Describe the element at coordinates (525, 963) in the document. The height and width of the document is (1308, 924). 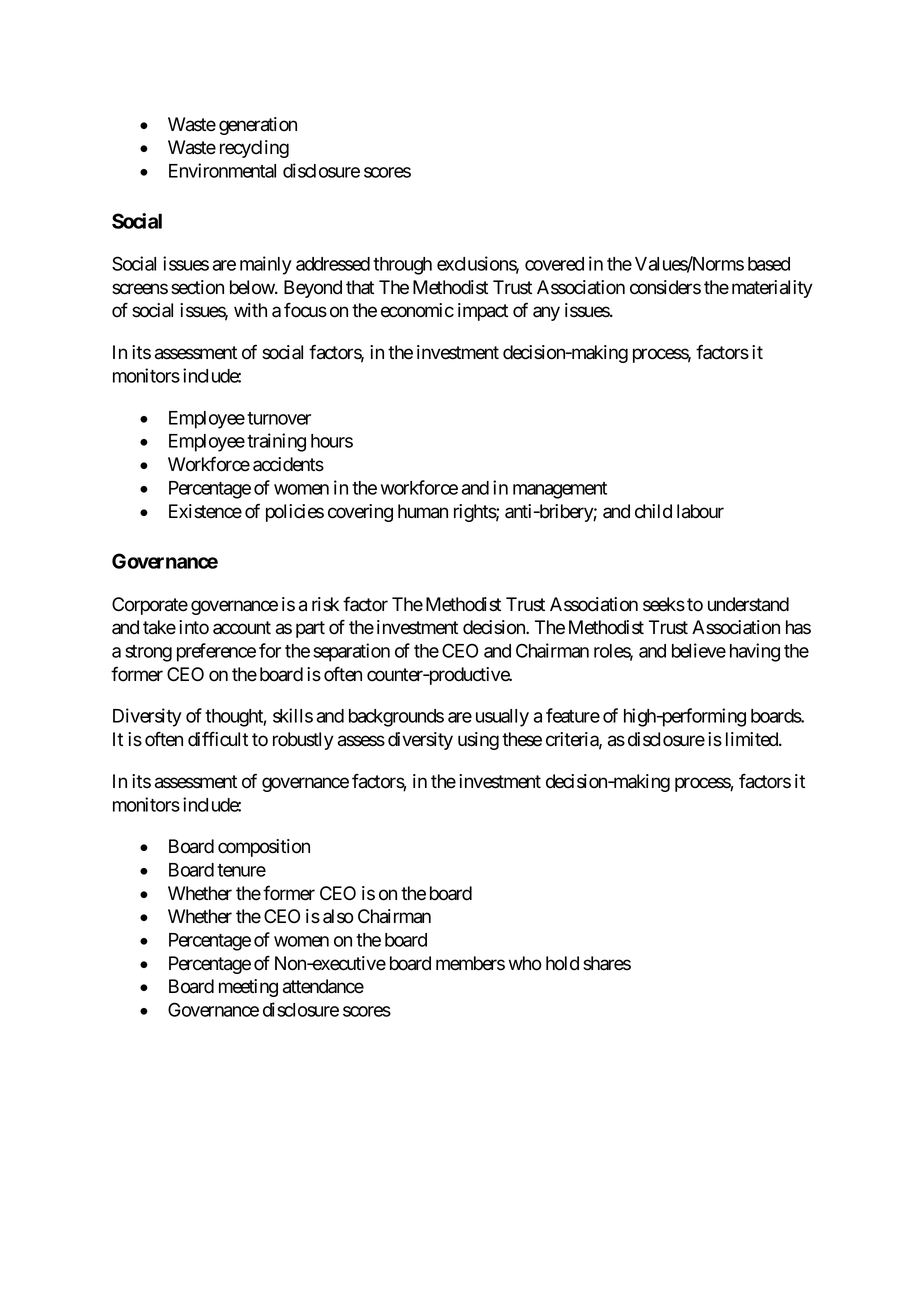
I see `who` at that location.
